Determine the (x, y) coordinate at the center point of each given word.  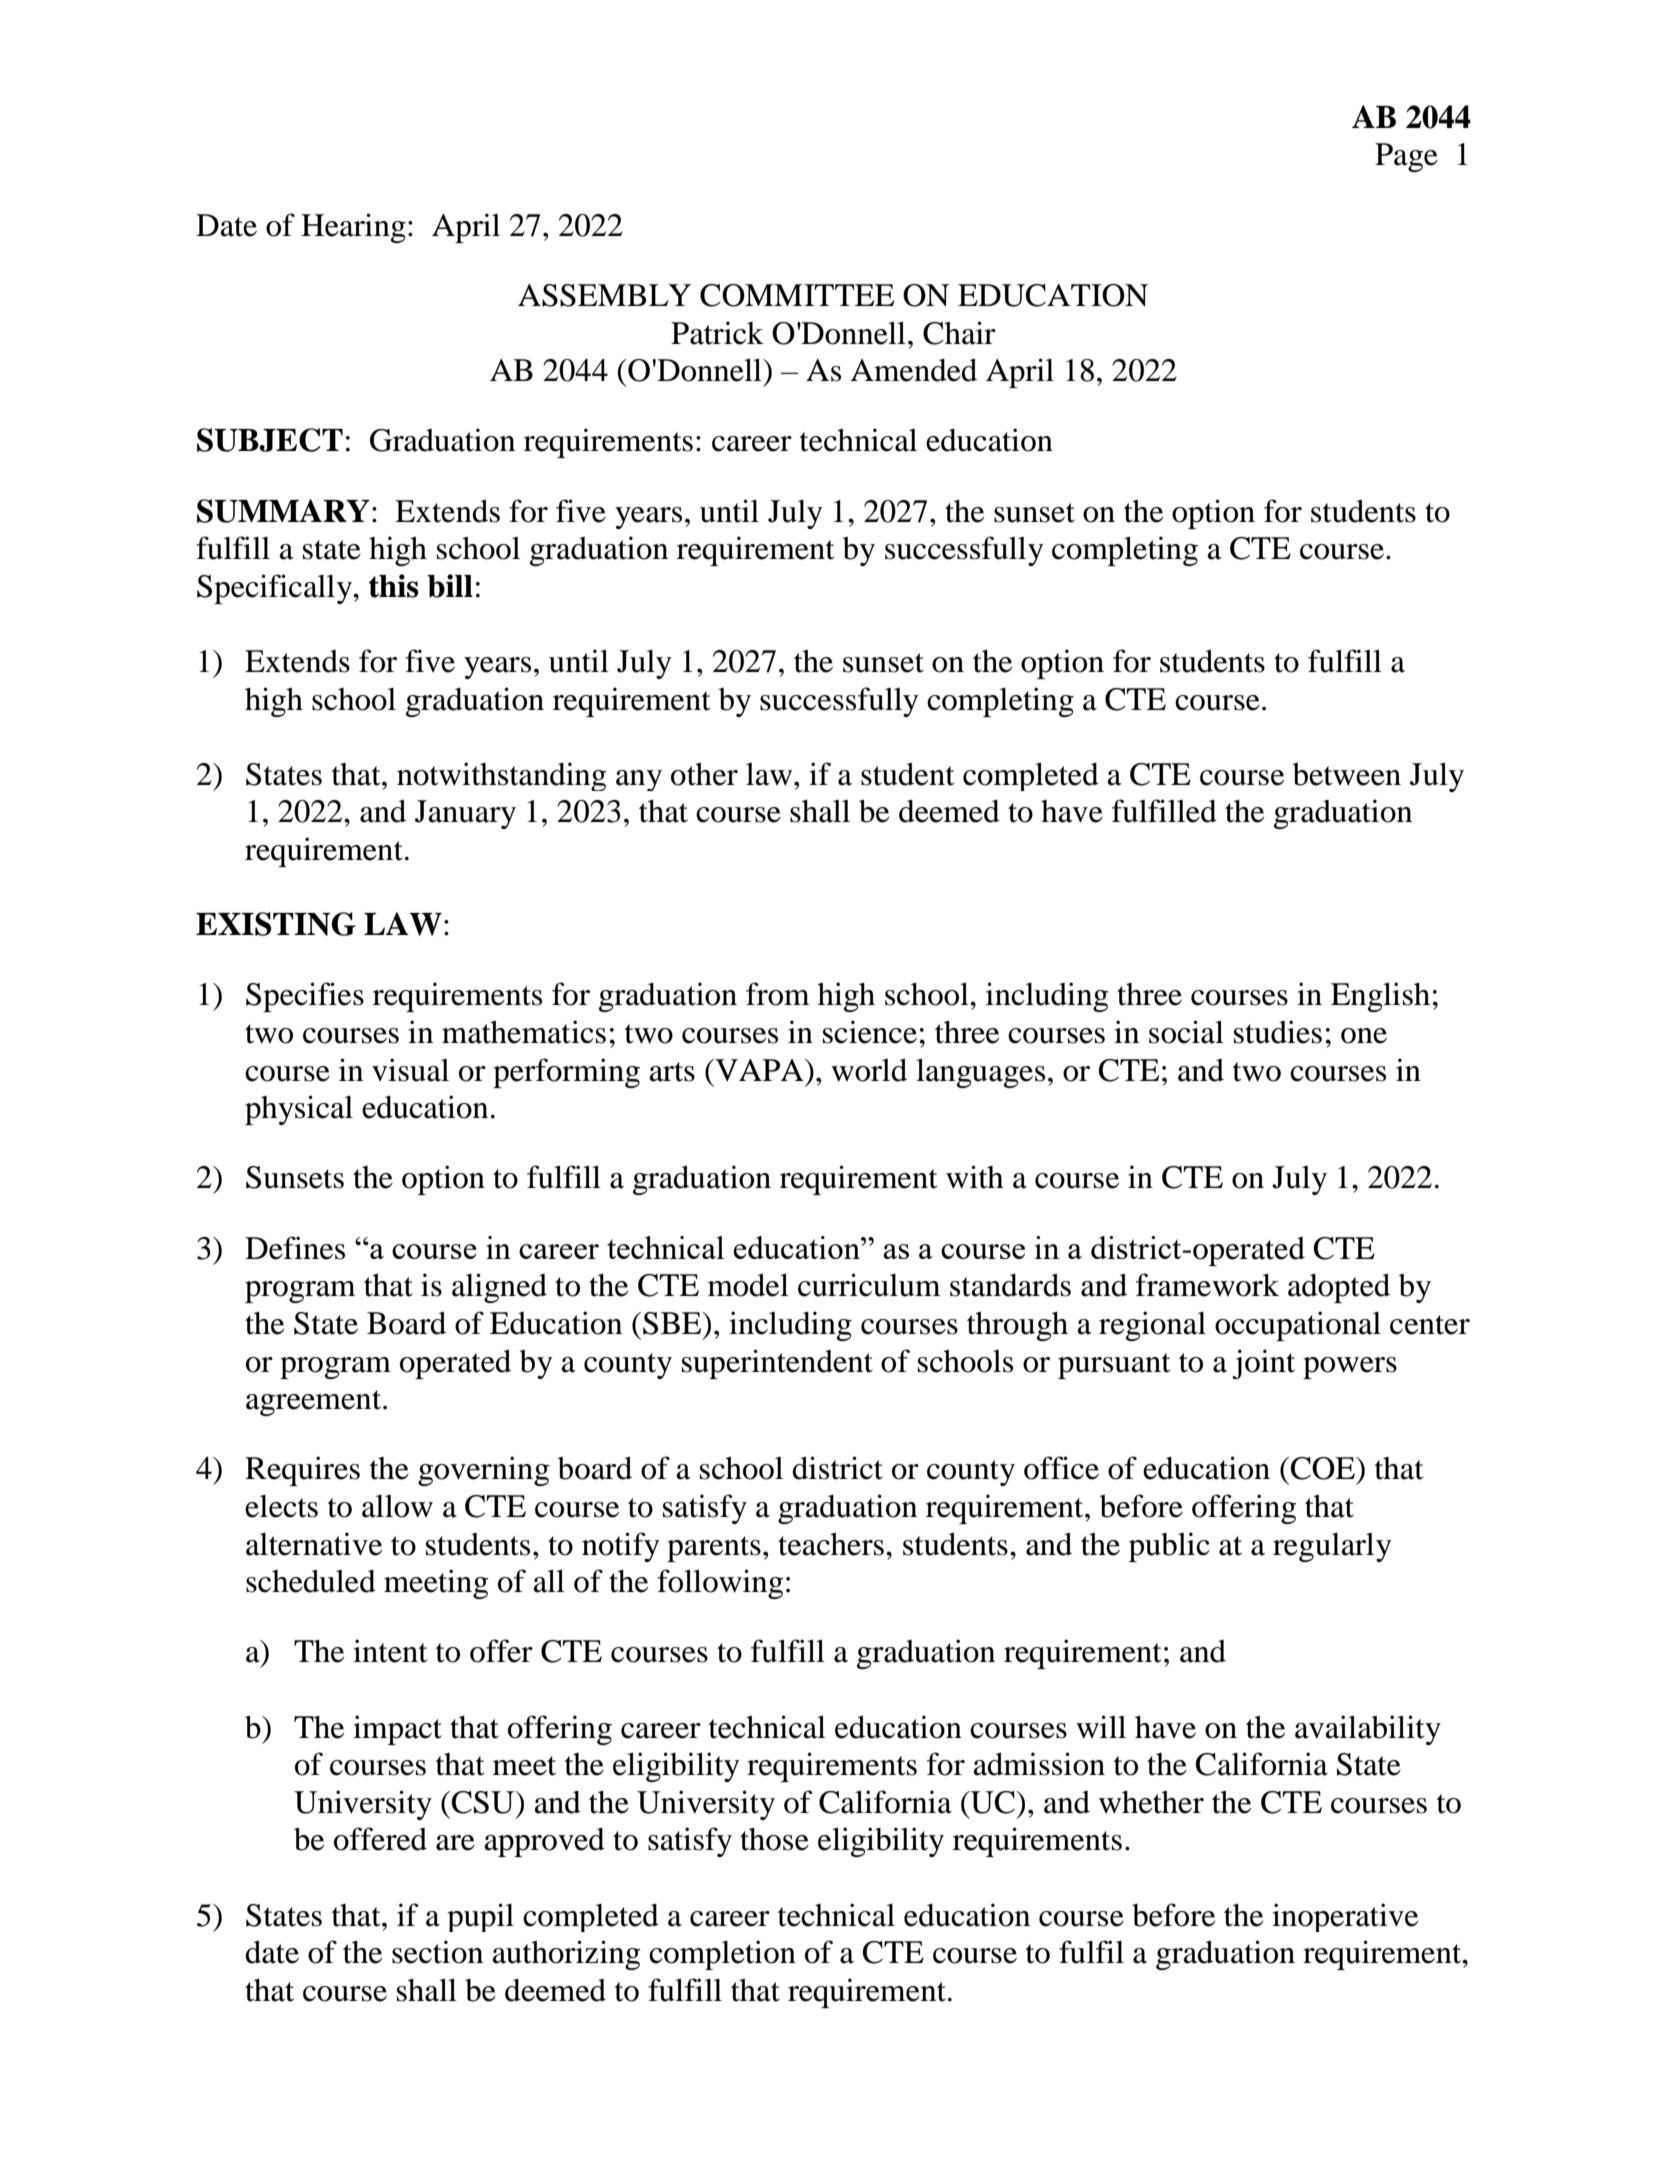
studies (1278, 1032)
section (437, 1952)
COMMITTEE (797, 295)
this (394, 586)
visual (410, 1070)
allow (397, 1506)
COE (1324, 1468)
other (704, 774)
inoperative (1345, 1917)
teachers (831, 1544)
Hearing (353, 228)
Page (1406, 157)
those (774, 1839)
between (1347, 774)
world (869, 1070)
